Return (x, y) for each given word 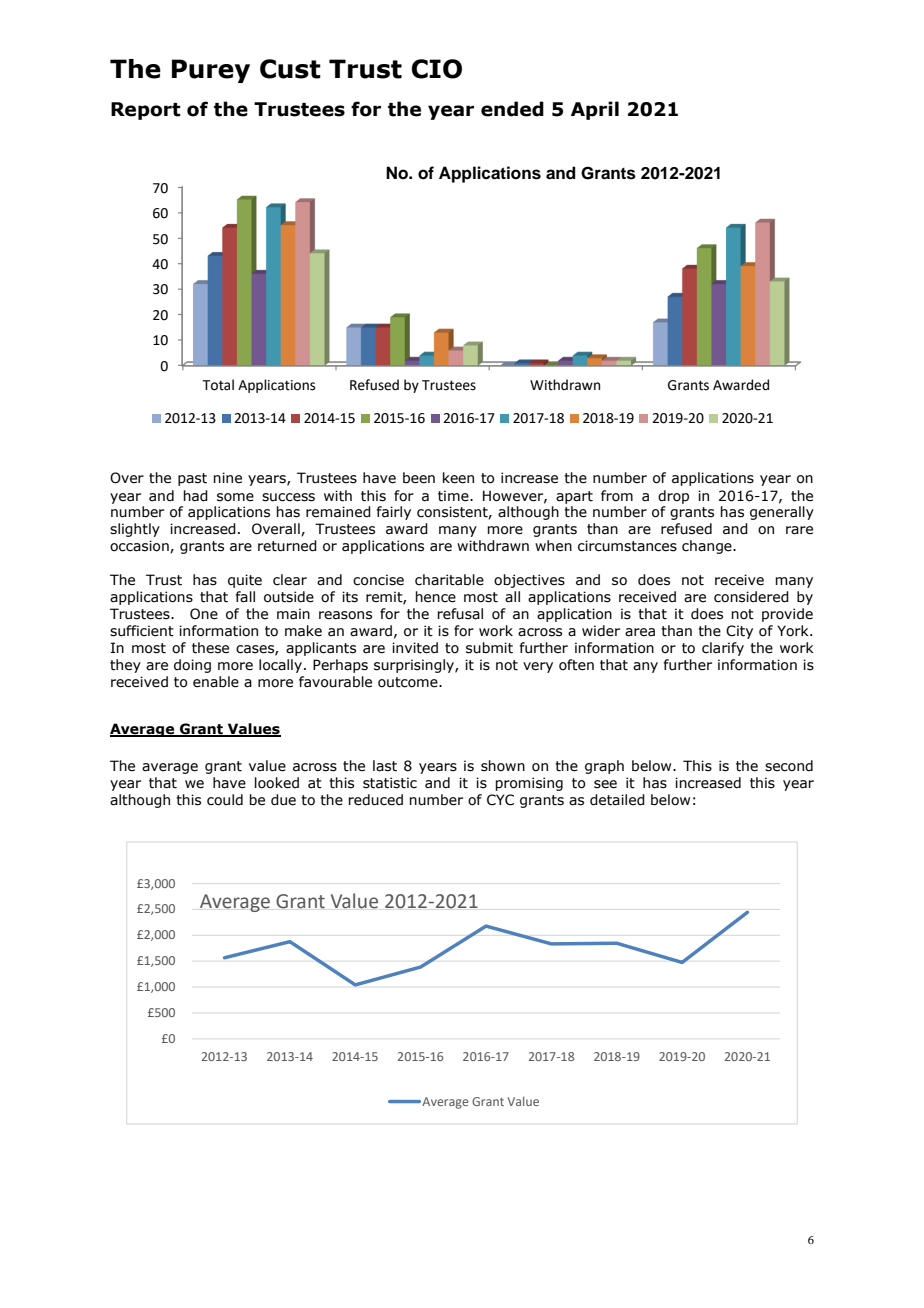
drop (673, 497)
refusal (460, 614)
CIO (436, 69)
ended (512, 109)
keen (458, 478)
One (204, 614)
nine (227, 478)
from (617, 496)
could (225, 800)
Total (218, 385)
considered (751, 597)
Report (146, 111)
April (595, 110)
